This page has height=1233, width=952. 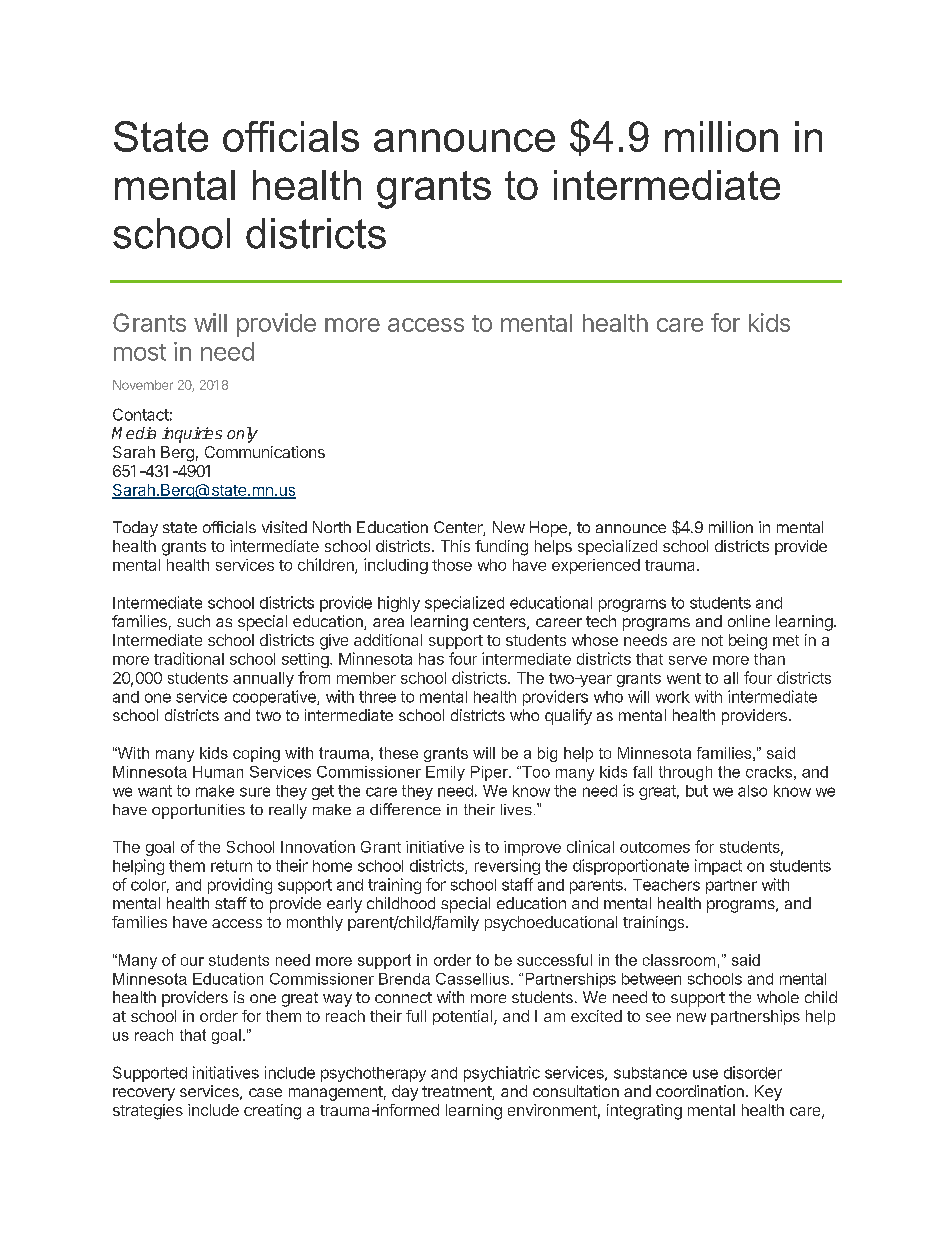 I want to click on serve, so click(x=688, y=660).
